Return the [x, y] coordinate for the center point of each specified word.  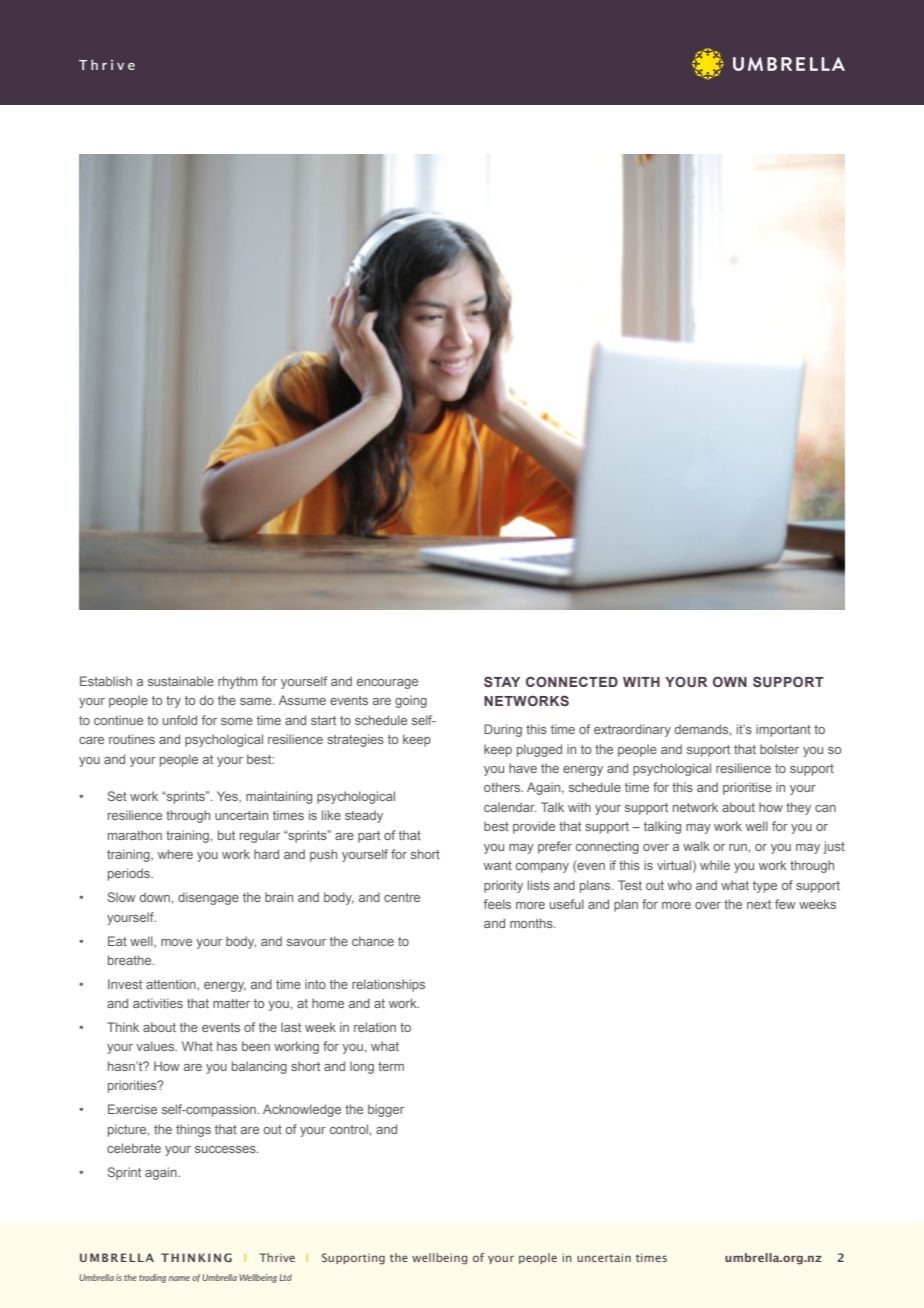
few [785, 904]
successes [226, 1149]
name [179, 1278]
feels [497, 904]
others [503, 787]
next [759, 904]
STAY [502, 681]
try [173, 702]
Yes [228, 797]
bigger [386, 1110]
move [176, 942]
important [783, 730]
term [391, 1066]
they [798, 808]
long [362, 1067]
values [156, 1046]
